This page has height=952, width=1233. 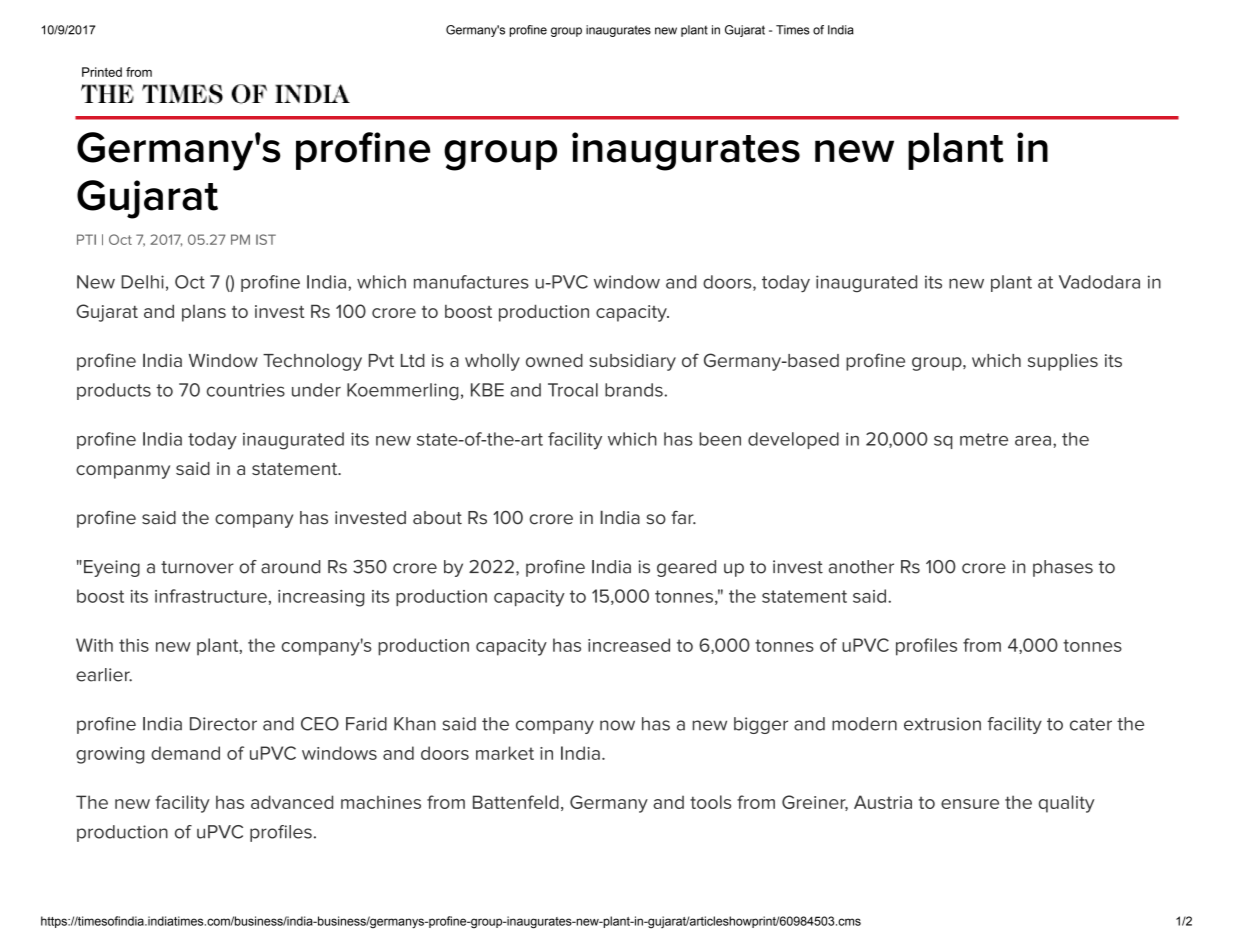 What do you see at coordinates (984, 439) in the page?
I see `metre` at bounding box center [984, 439].
